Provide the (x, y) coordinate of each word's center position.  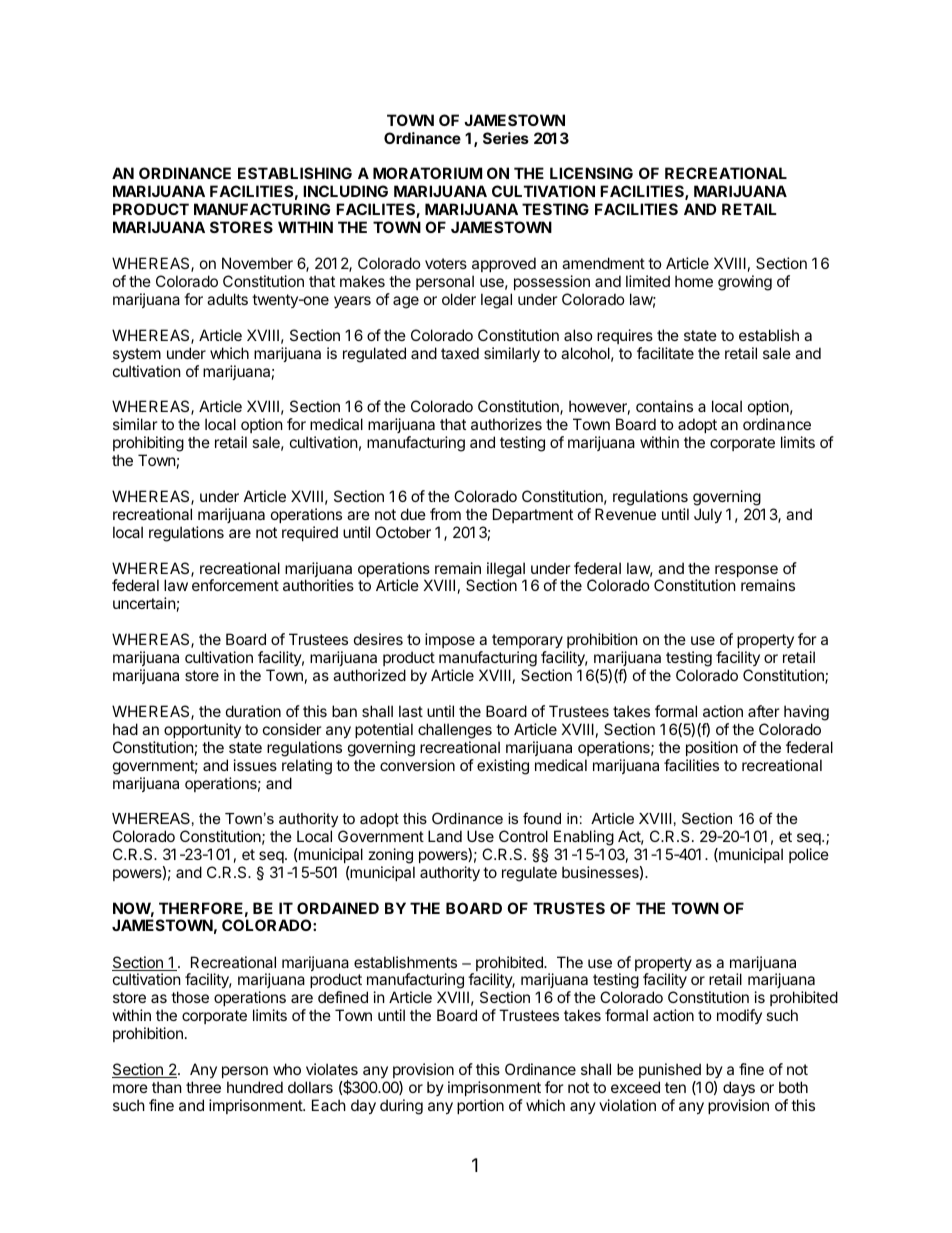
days (739, 1088)
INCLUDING (345, 191)
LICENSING (591, 173)
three (203, 1087)
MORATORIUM (427, 173)
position (712, 748)
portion (480, 1106)
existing (503, 767)
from (445, 514)
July (708, 515)
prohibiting (148, 445)
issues (255, 765)
